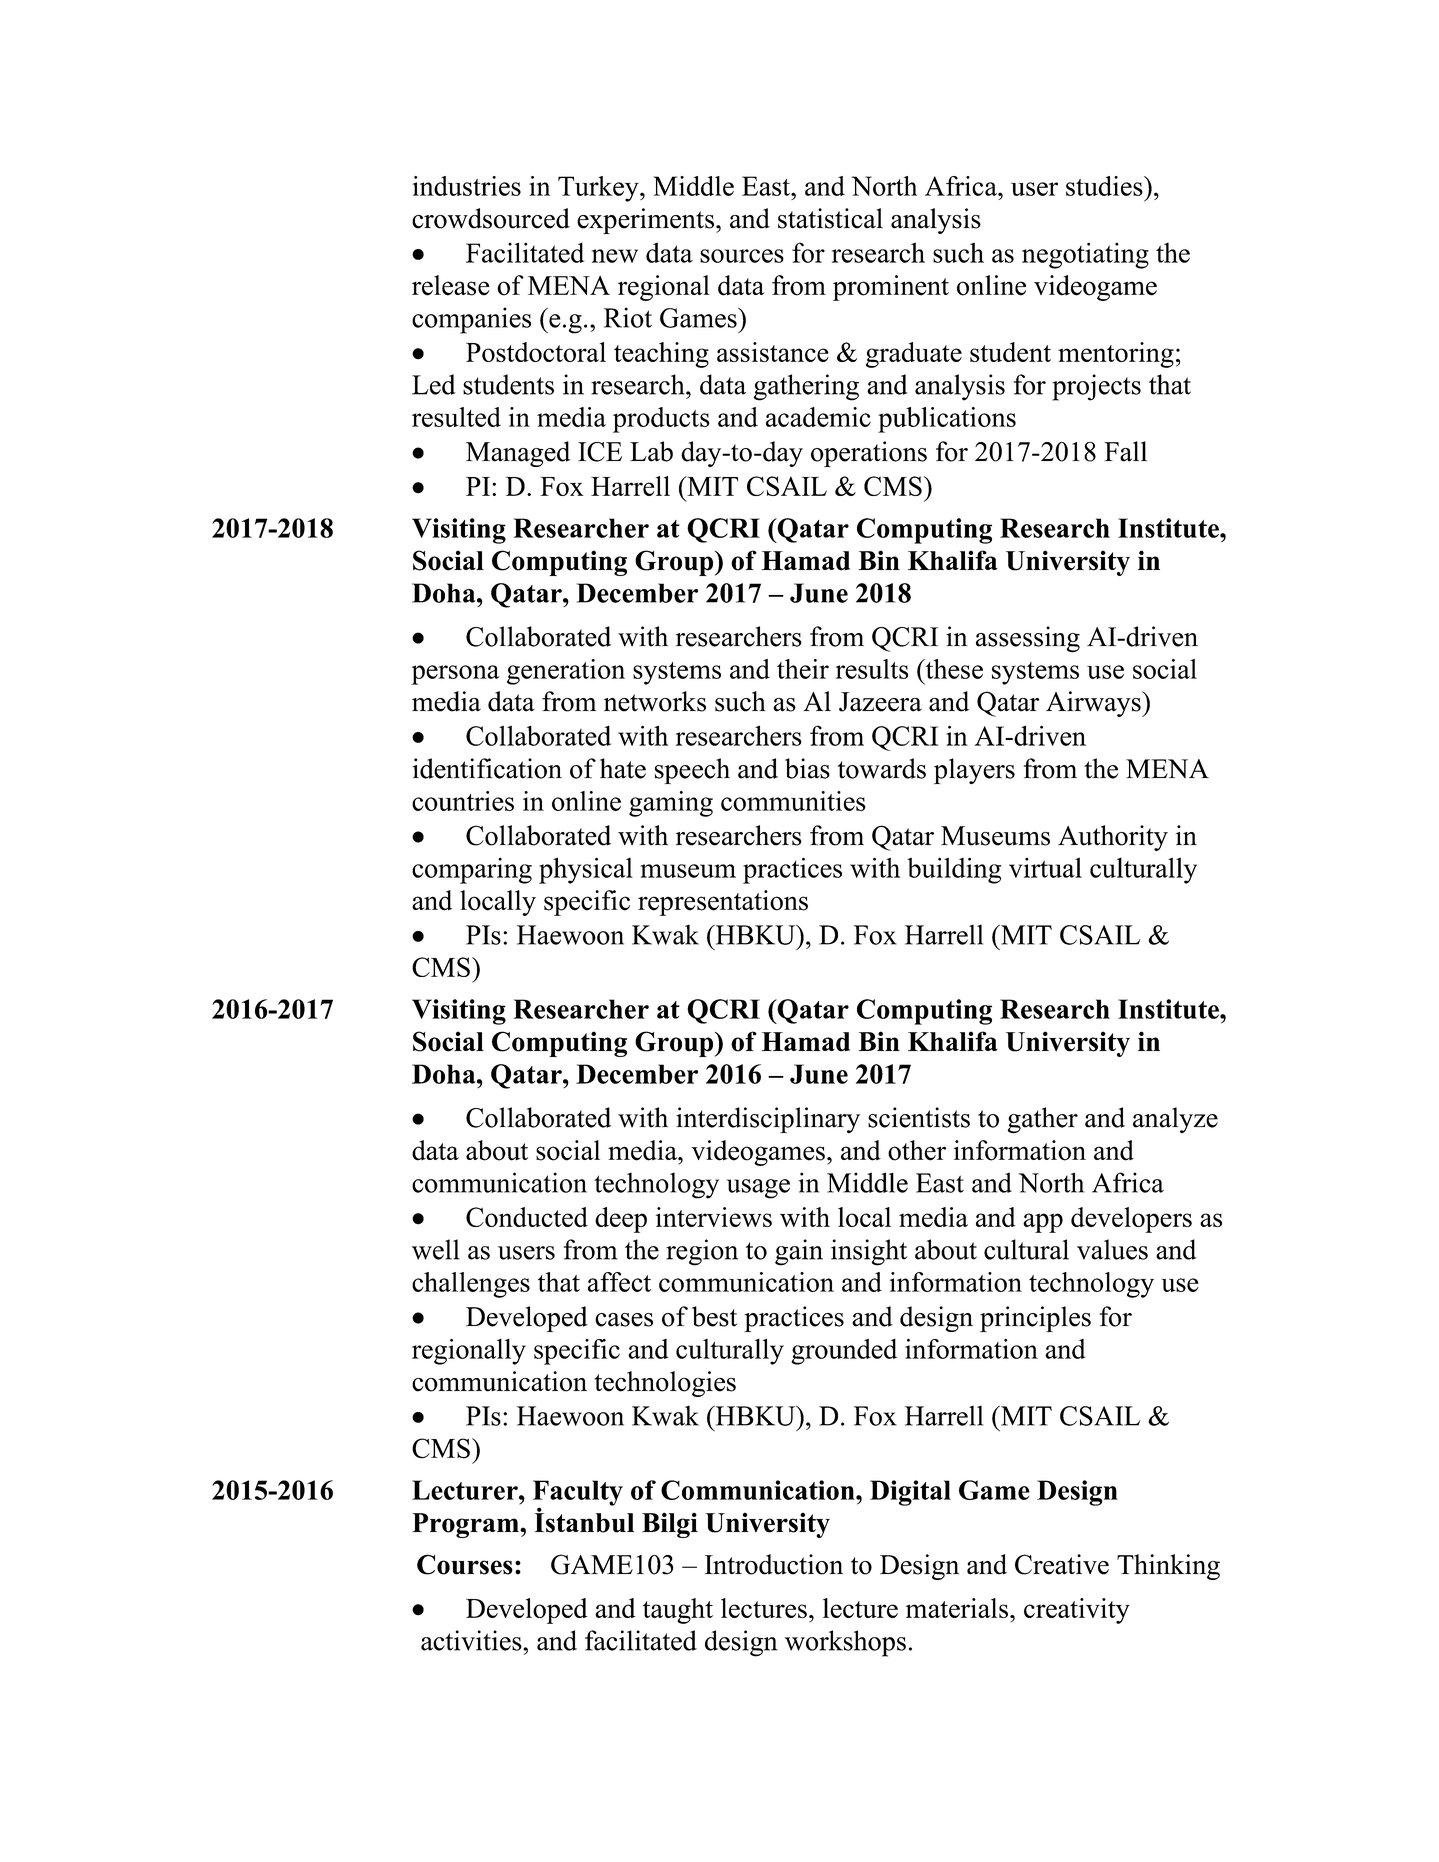 The width and height of the screenshot is (1439, 1862). Describe the element at coordinates (472, 870) in the screenshot. I see `comparing` at that location.
